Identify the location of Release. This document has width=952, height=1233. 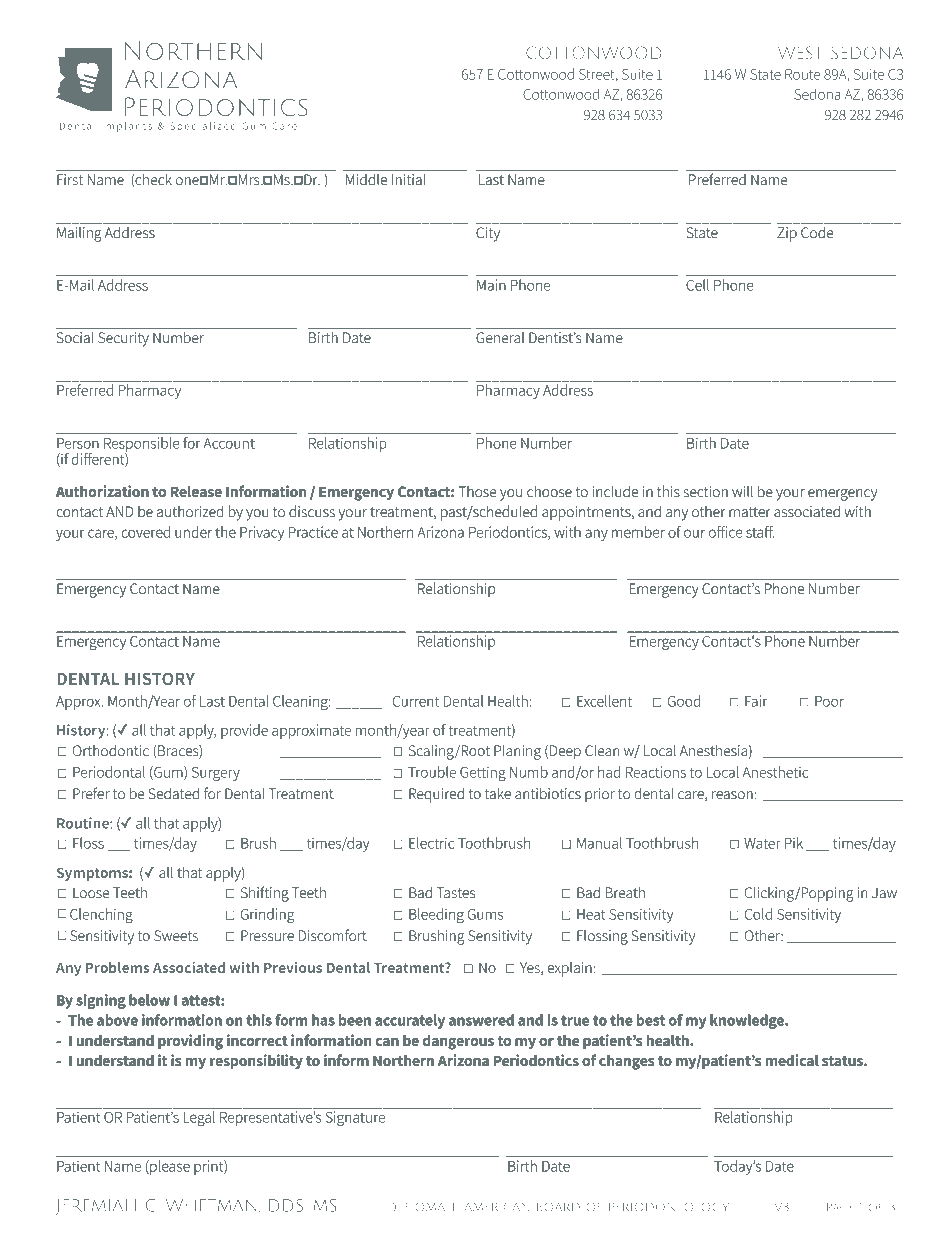
(196, 491).
